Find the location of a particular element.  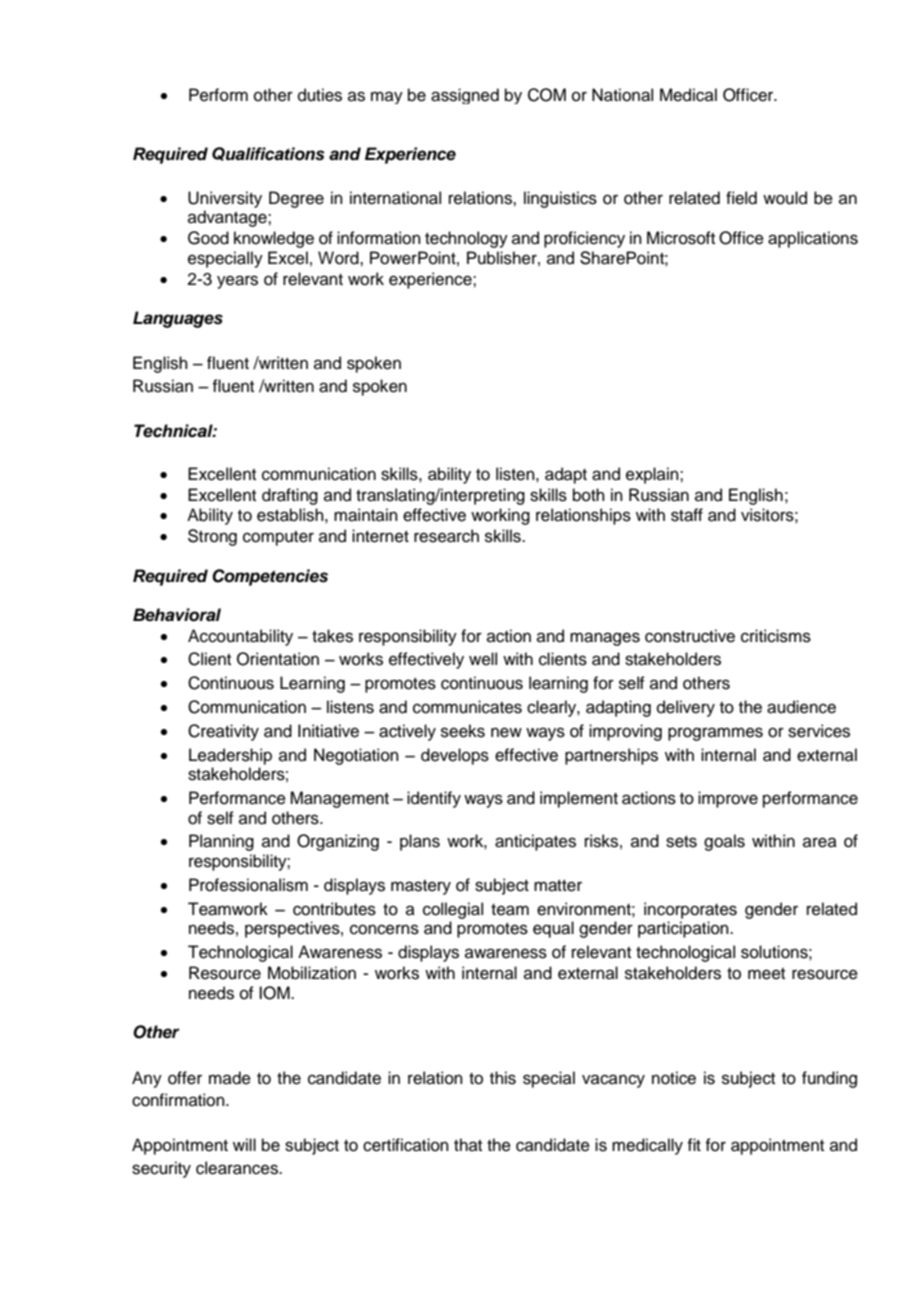

new is located at coordinates (506, 732).
